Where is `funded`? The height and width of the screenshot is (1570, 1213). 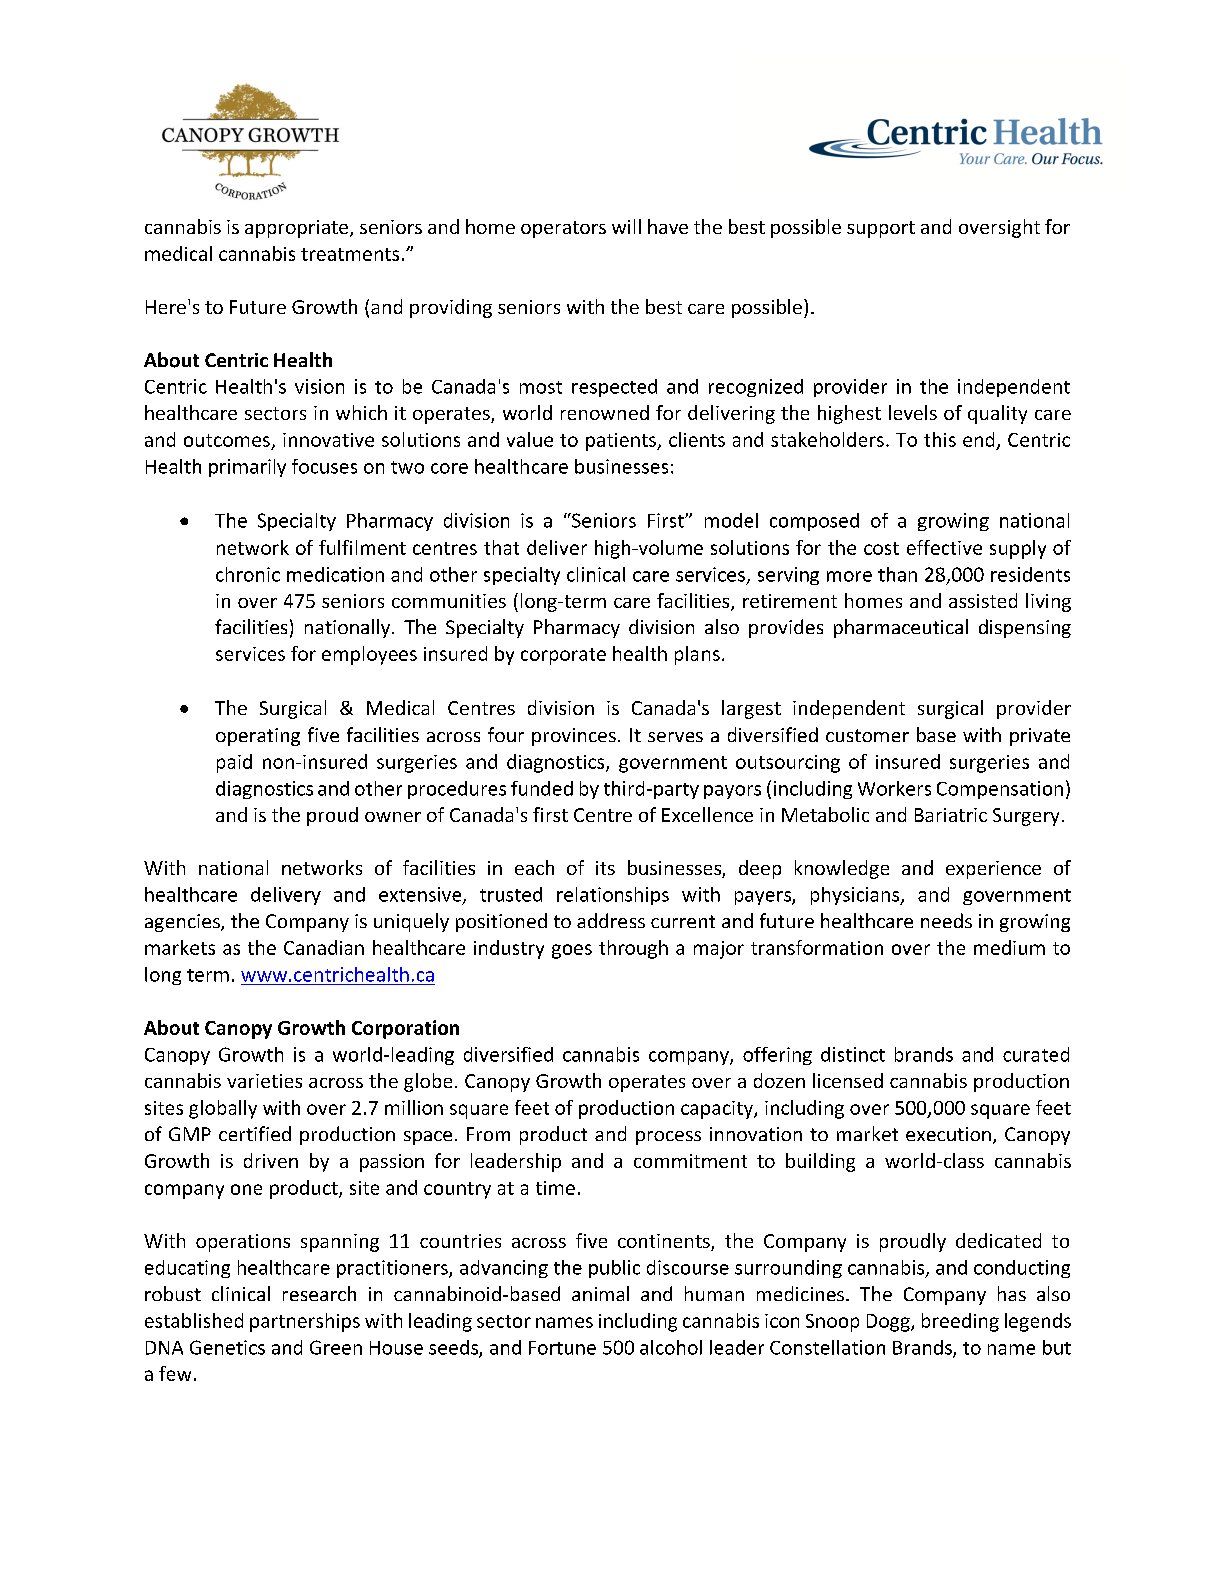
funded is located at coordinates (542, 788).
